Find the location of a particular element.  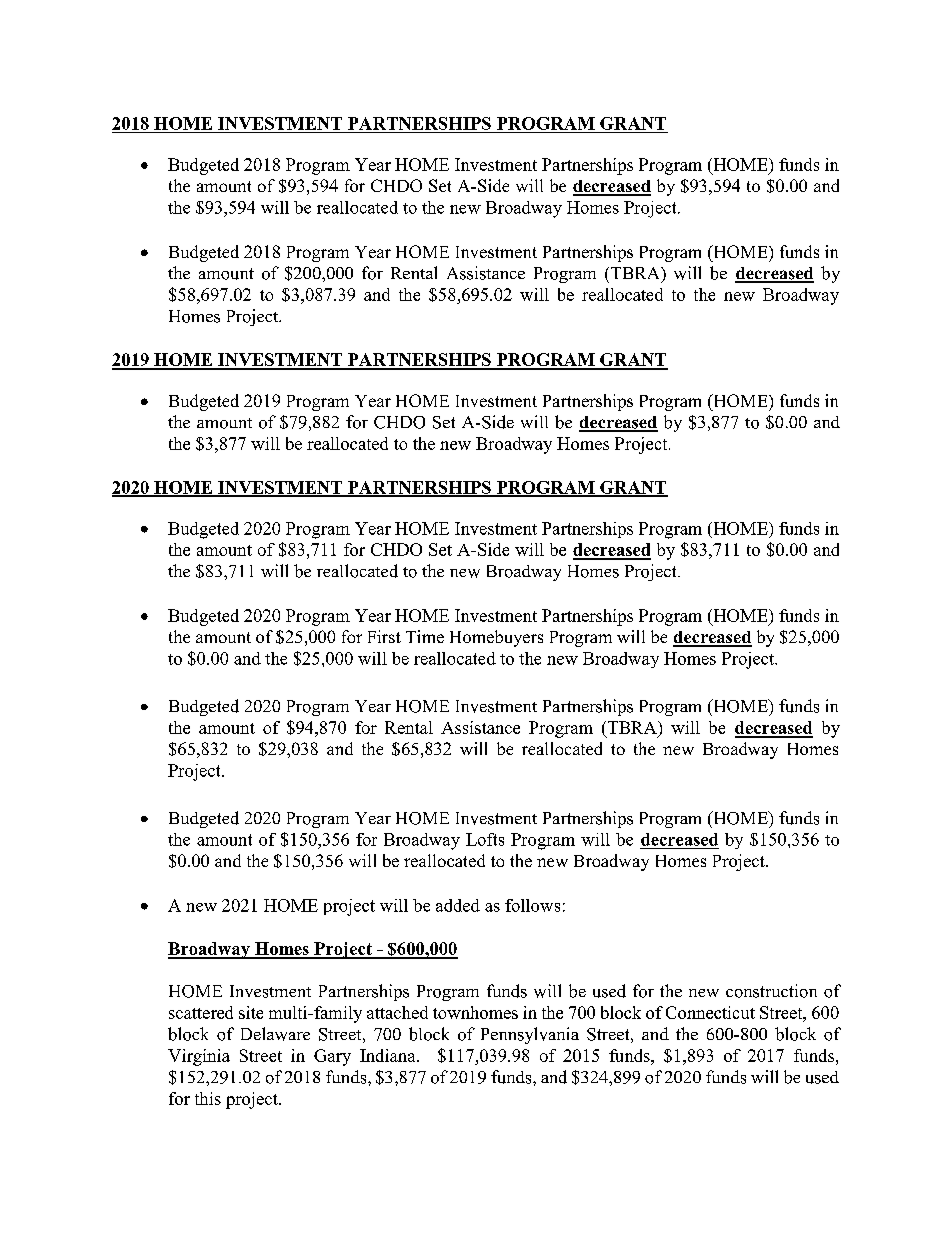

this is located at coordinates (208, 1098).
